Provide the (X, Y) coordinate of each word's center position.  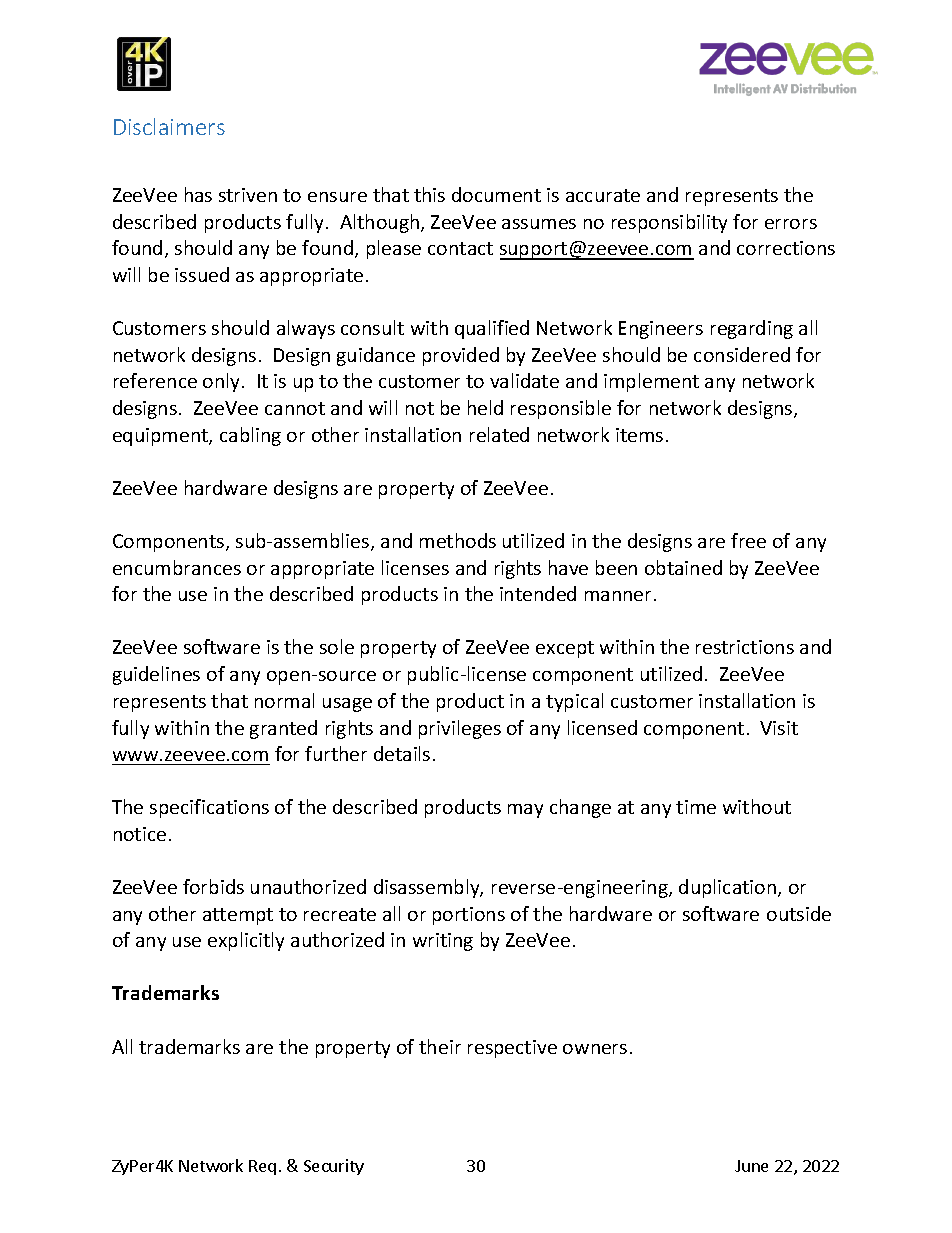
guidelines (156, 675)
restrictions (745, 647)
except (565, 649)
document (496, 194)
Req (262, 1167)
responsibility (669, 223)
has (198, 194)
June (751, 1166)
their (440, 1046)
